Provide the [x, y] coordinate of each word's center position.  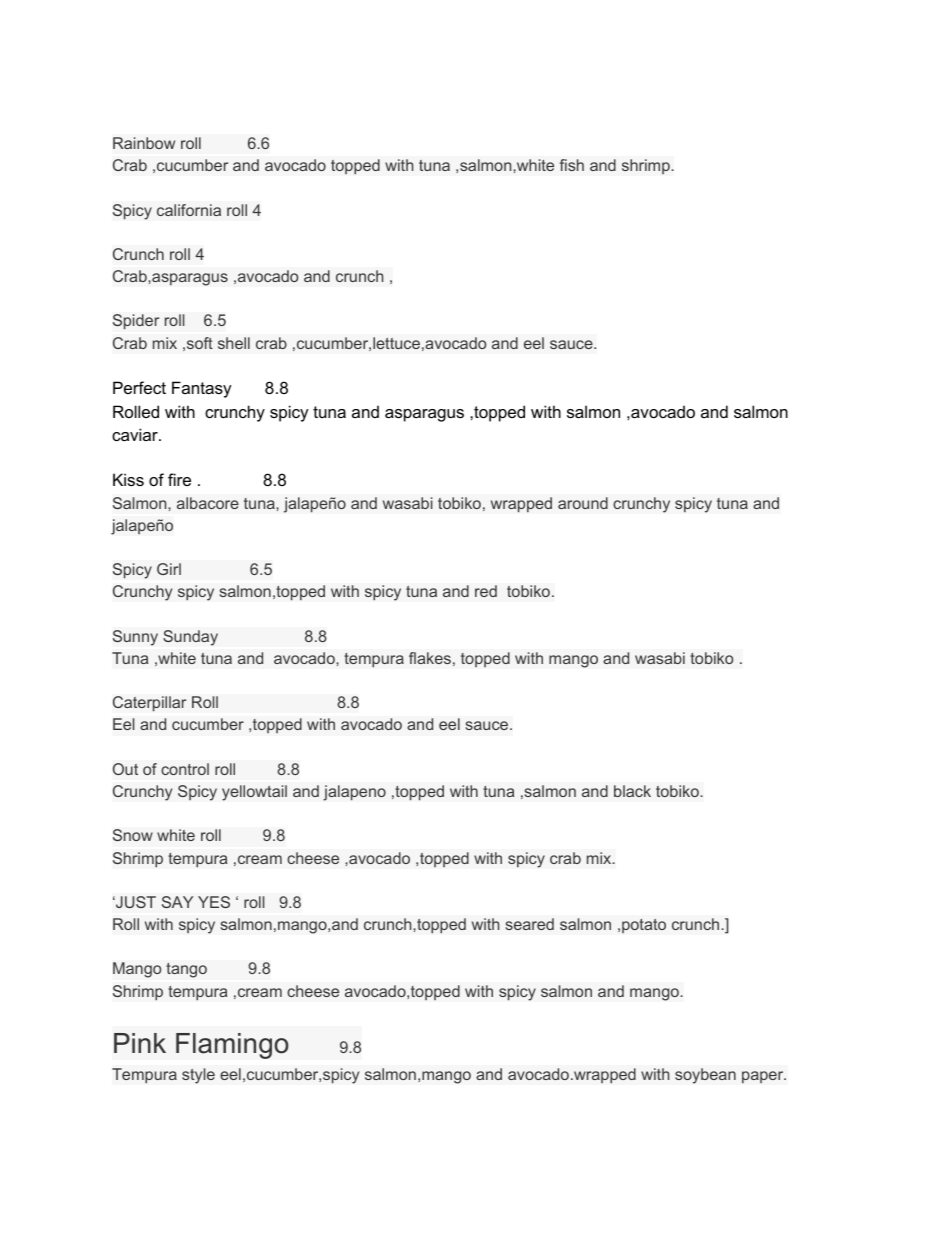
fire [179, 479]
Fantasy [202, 389]
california [189, 210]
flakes [430, 658]
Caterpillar [149, 704]
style [198, 1076]
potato [644, 926]
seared [530, 924]
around [583, 503]
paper [763, 1077]
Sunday [190, 638]
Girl [169, 569]
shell [234, 343]
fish [572, 165]
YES [214, 902]
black [632, 791]
